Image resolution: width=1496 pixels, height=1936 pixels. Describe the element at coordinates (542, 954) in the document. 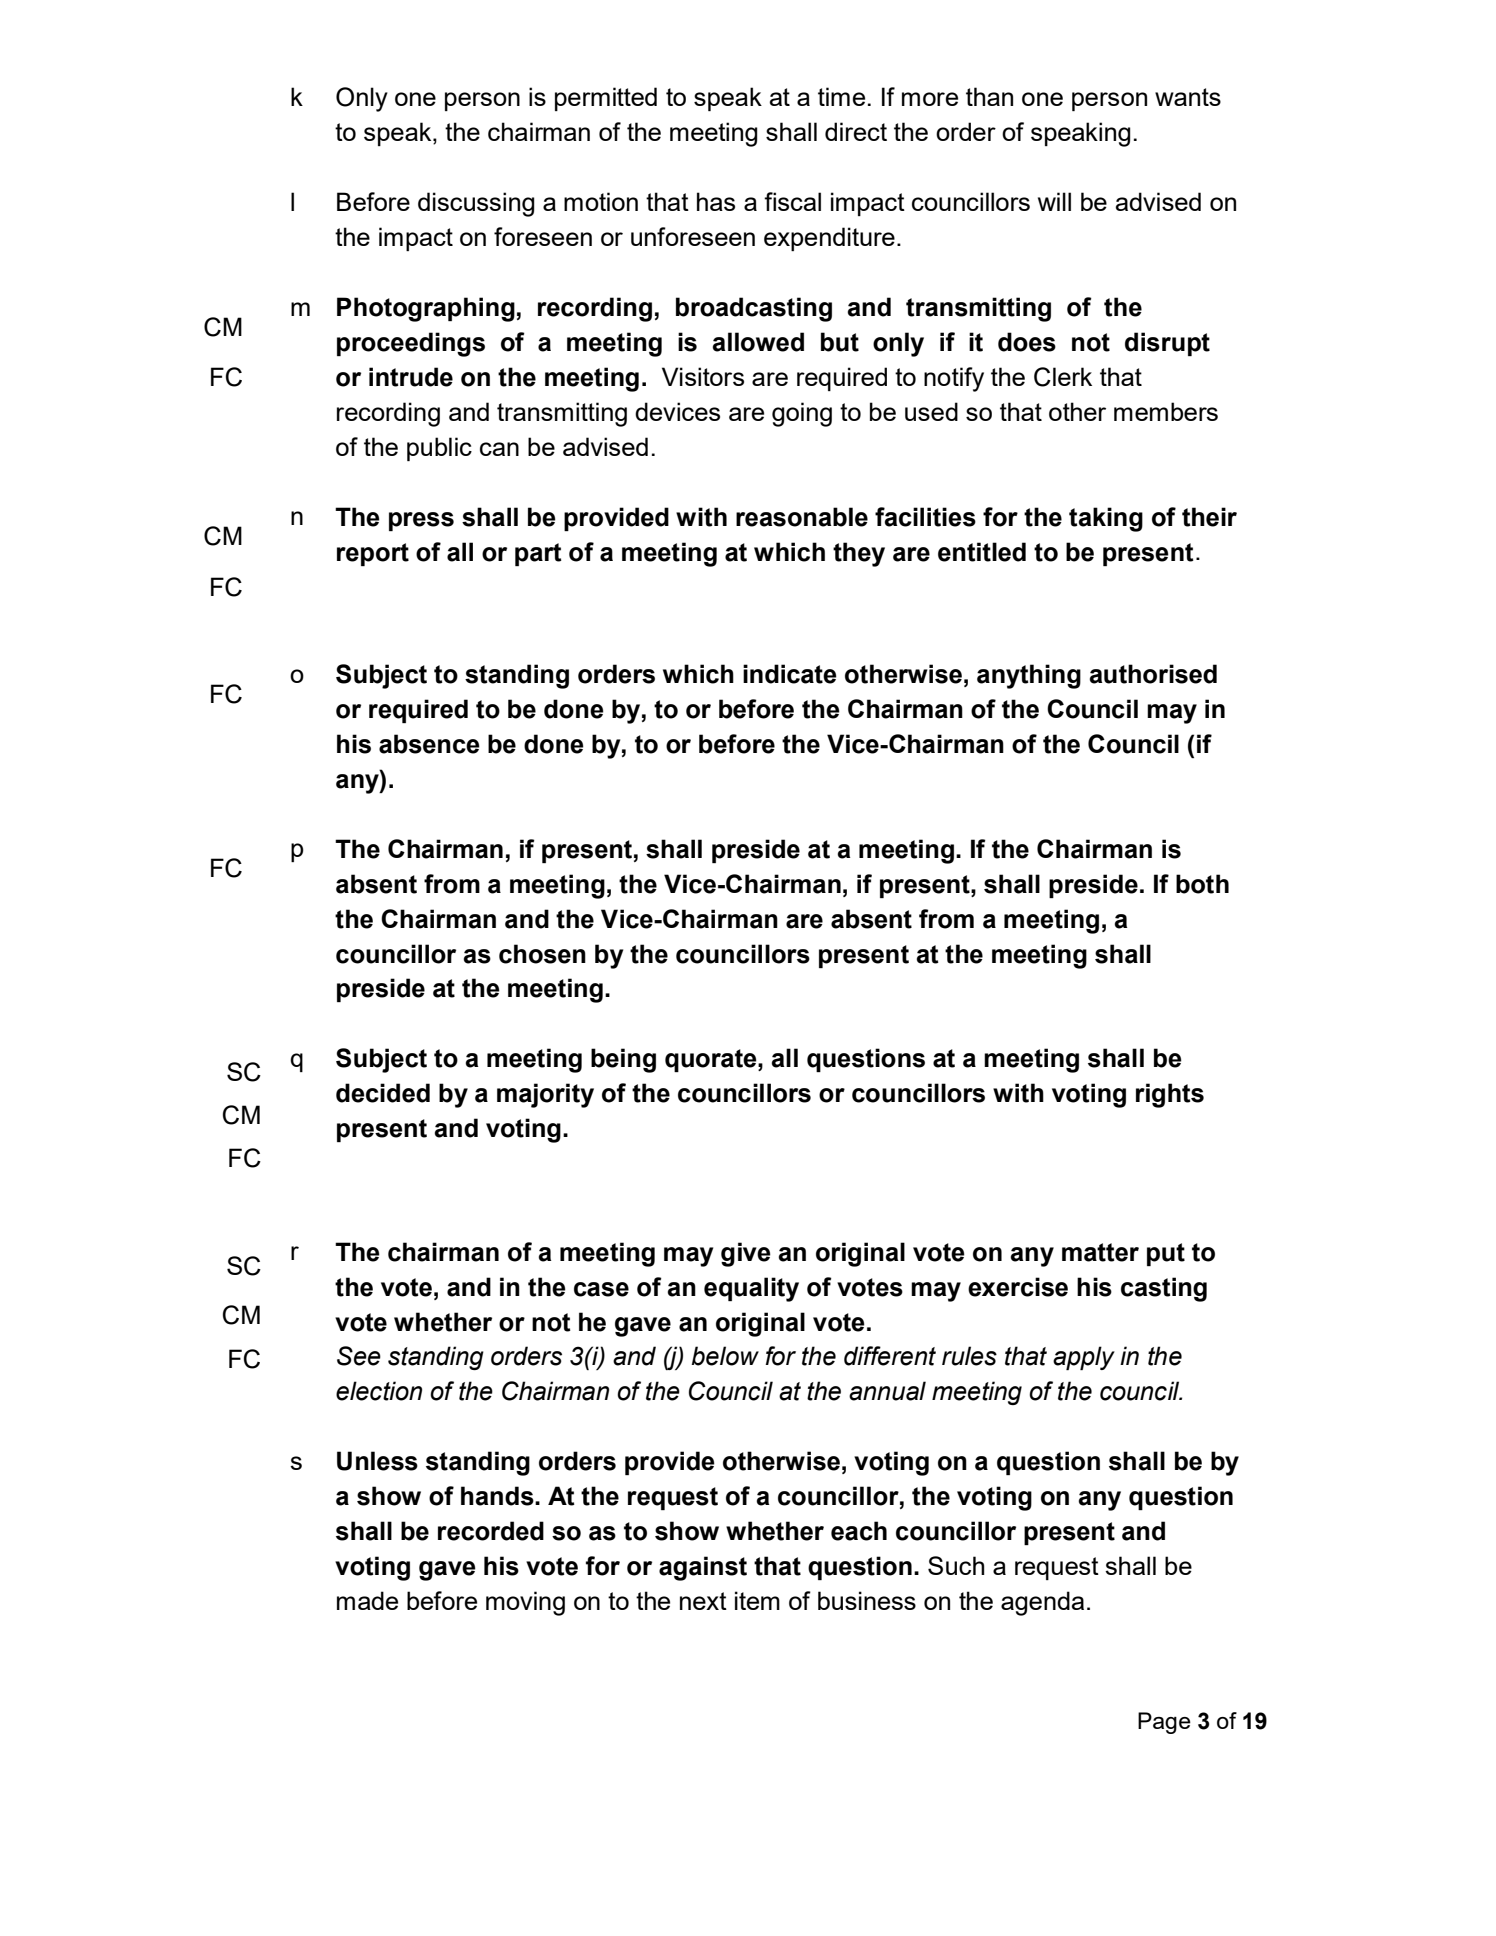

I see `chosen` at that location.
